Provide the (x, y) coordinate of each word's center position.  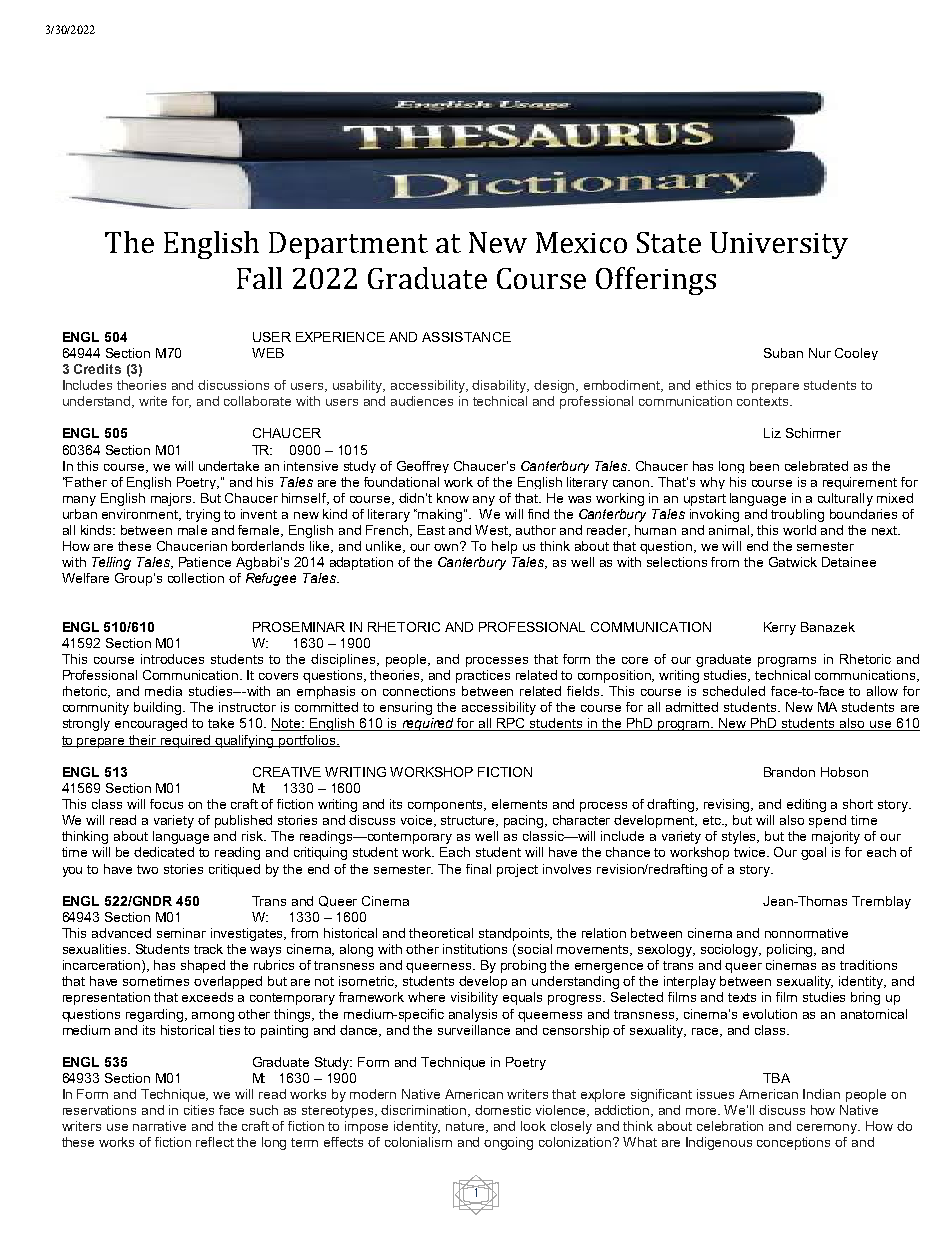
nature (467, 1127)
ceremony (828, 1129)
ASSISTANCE (466, 337)
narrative (159, 1126)
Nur (820, 353)
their (143, 741)
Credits (97, 369)
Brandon (789, 772)
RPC (511, 724)
